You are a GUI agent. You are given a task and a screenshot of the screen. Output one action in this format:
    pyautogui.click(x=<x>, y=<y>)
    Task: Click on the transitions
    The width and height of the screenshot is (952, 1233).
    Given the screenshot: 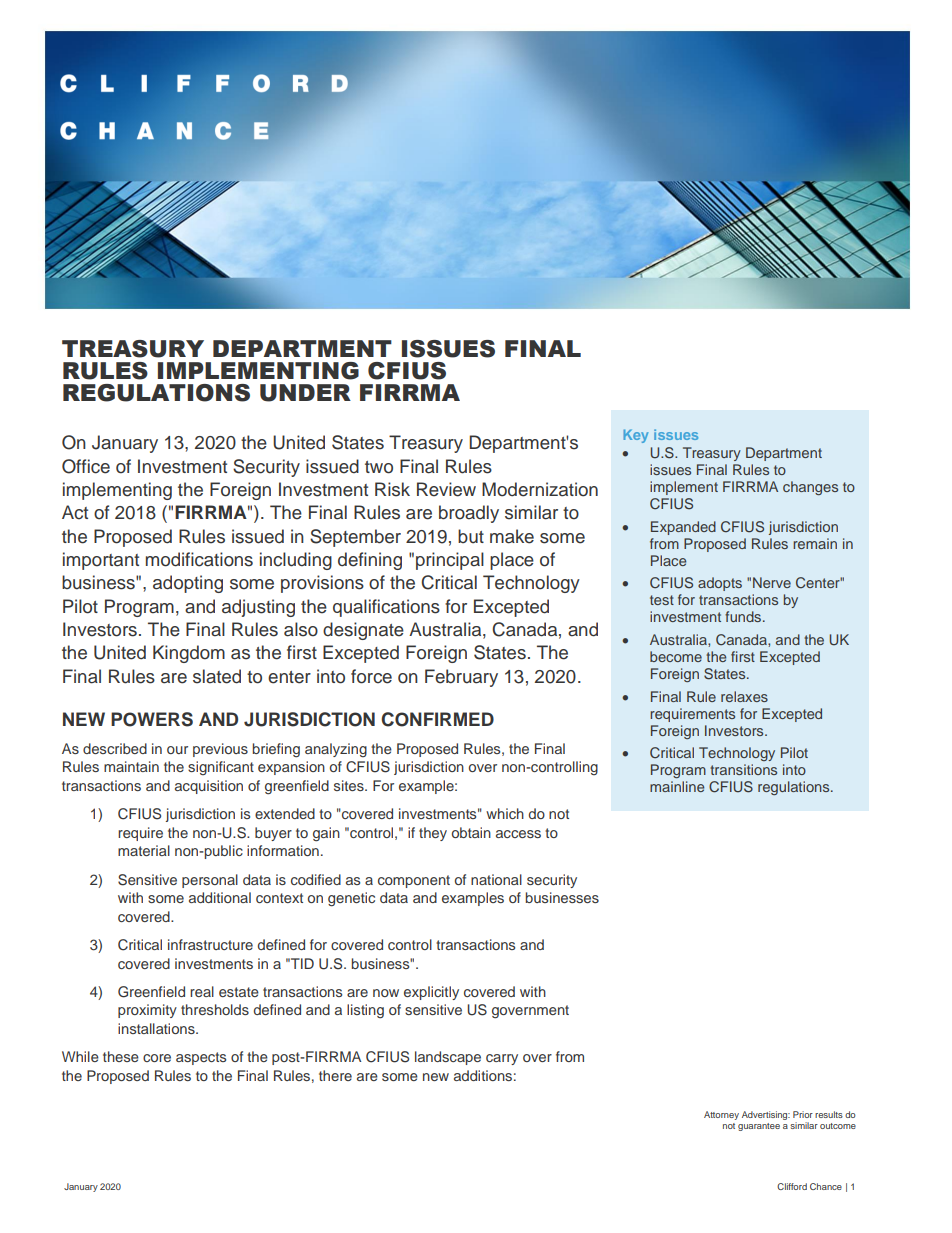 What is the action you would take?
    pyautogui.click(x=743, y=769)
